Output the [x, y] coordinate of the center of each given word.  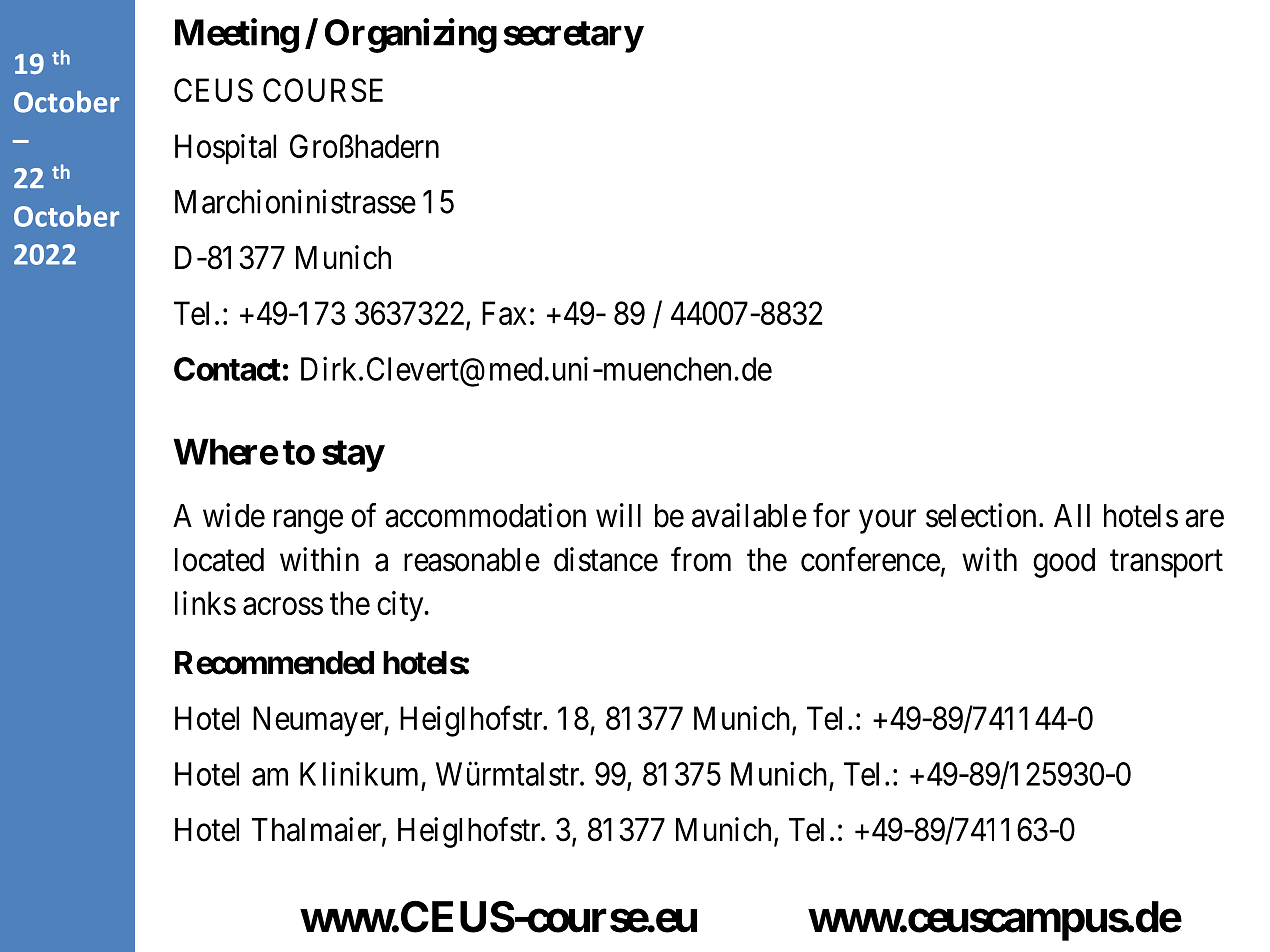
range [308, 522]
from [701, 559]
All [1072, 515]
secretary [573, 37]
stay [353, 456]
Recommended [274, 663]
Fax [504, 313]
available [749, 515]
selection [981, 515]
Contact [227, 369]
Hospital [225, 149]
